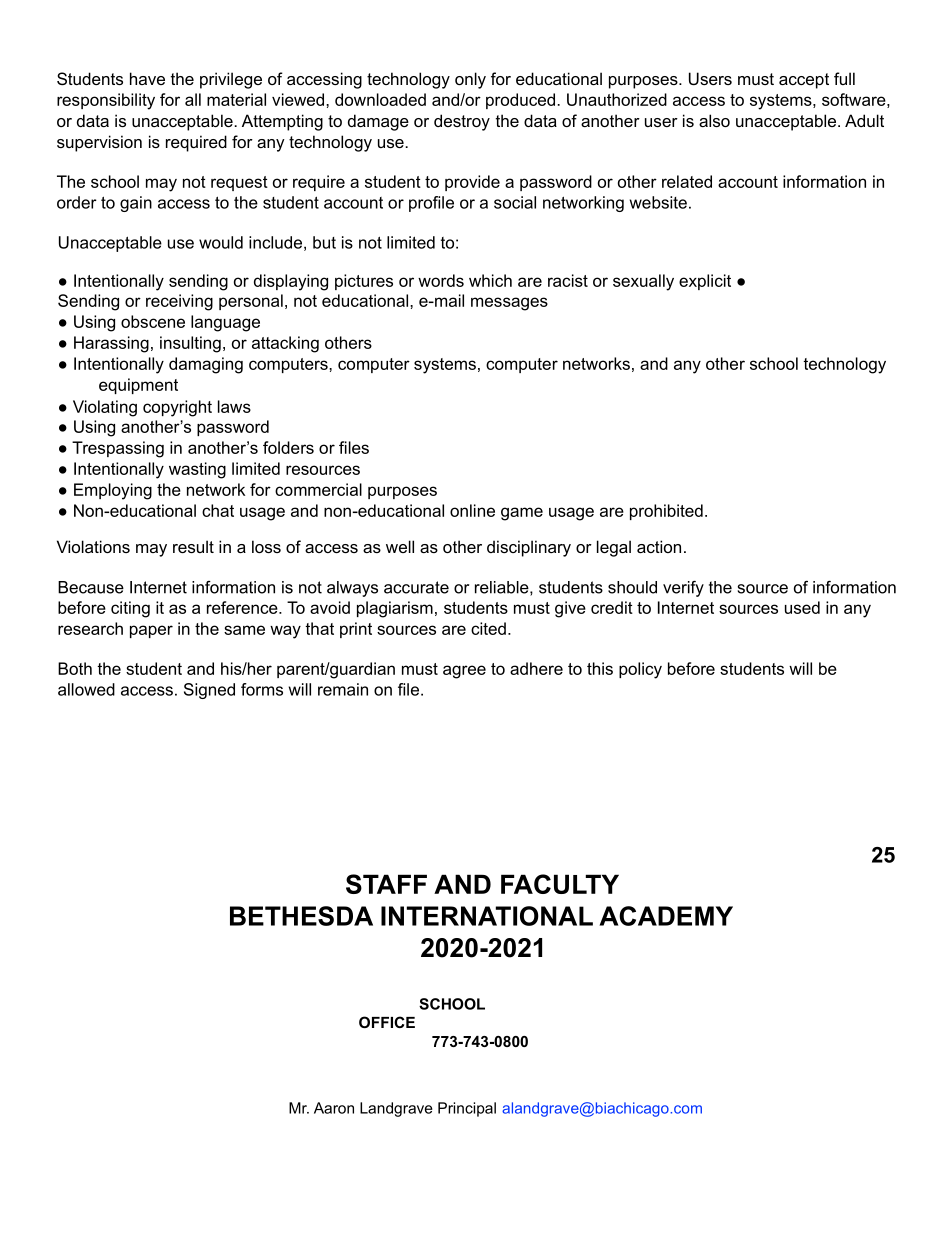 The width and height of the page is (952, 1233). Describe the element at coordinates (509, 304) in the page. I see `messages` at that location.
